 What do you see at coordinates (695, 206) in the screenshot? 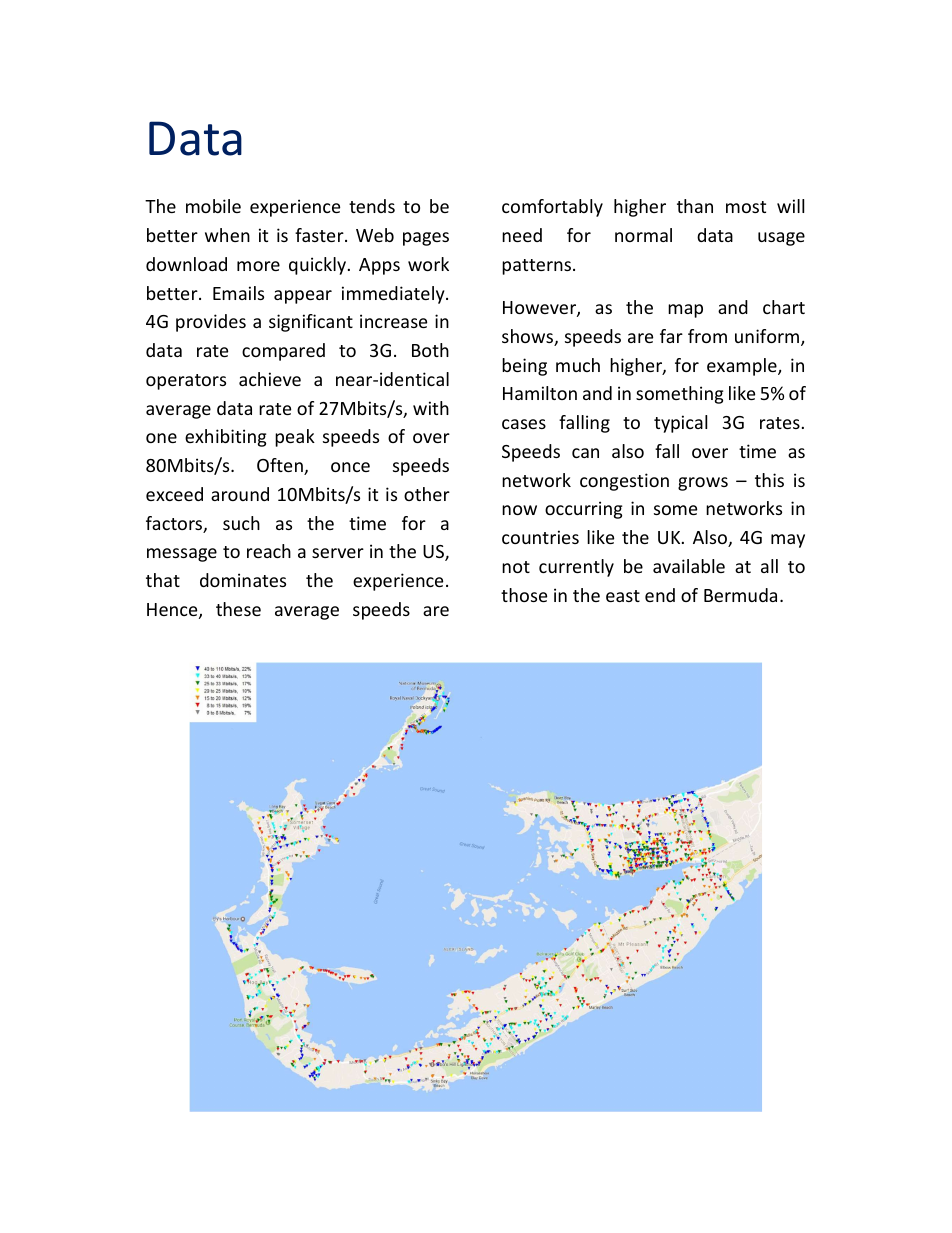
I see `than` at bounding box center [695, 206].
